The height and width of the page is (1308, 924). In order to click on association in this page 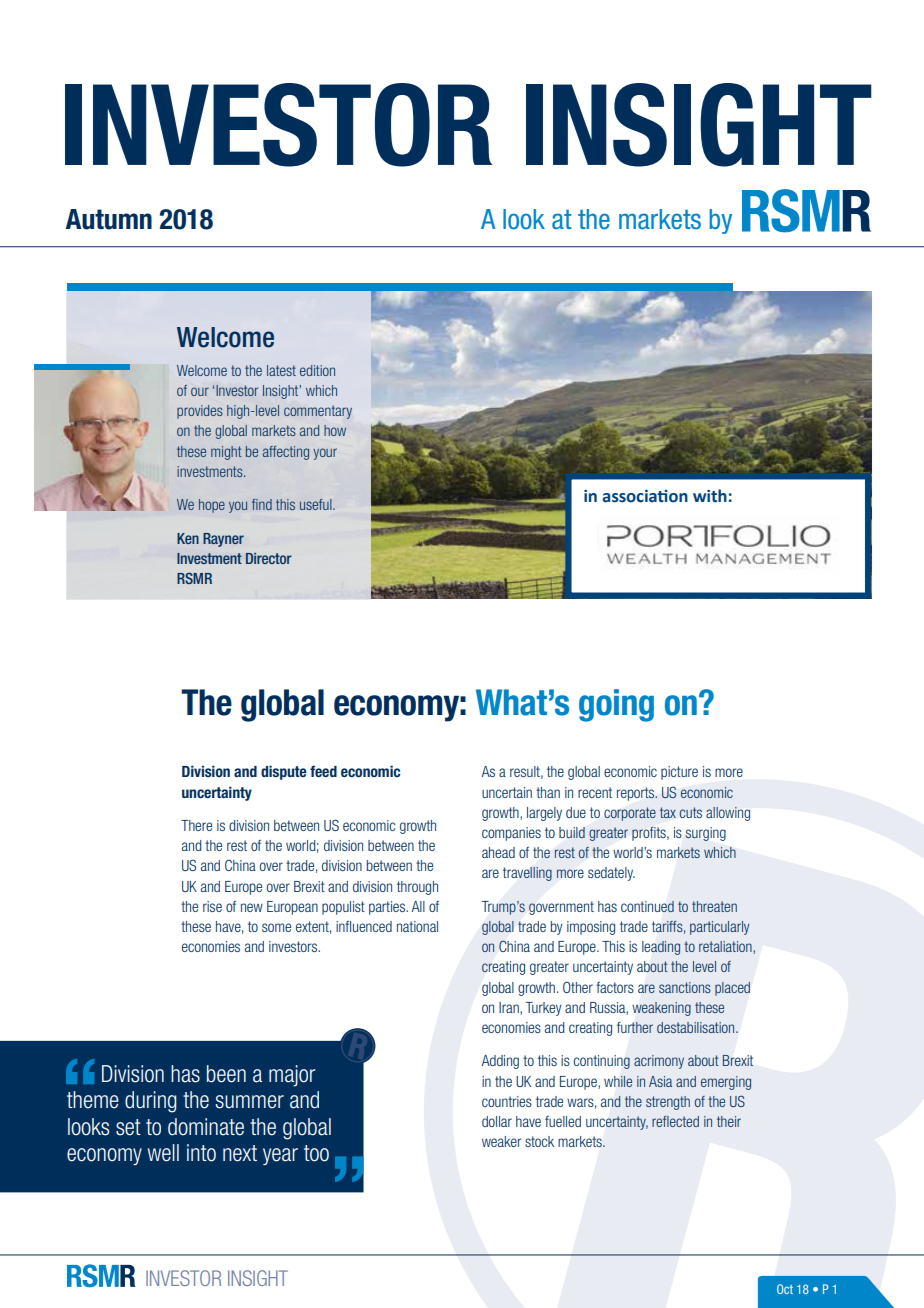, I will do `click(645, 496)`.
